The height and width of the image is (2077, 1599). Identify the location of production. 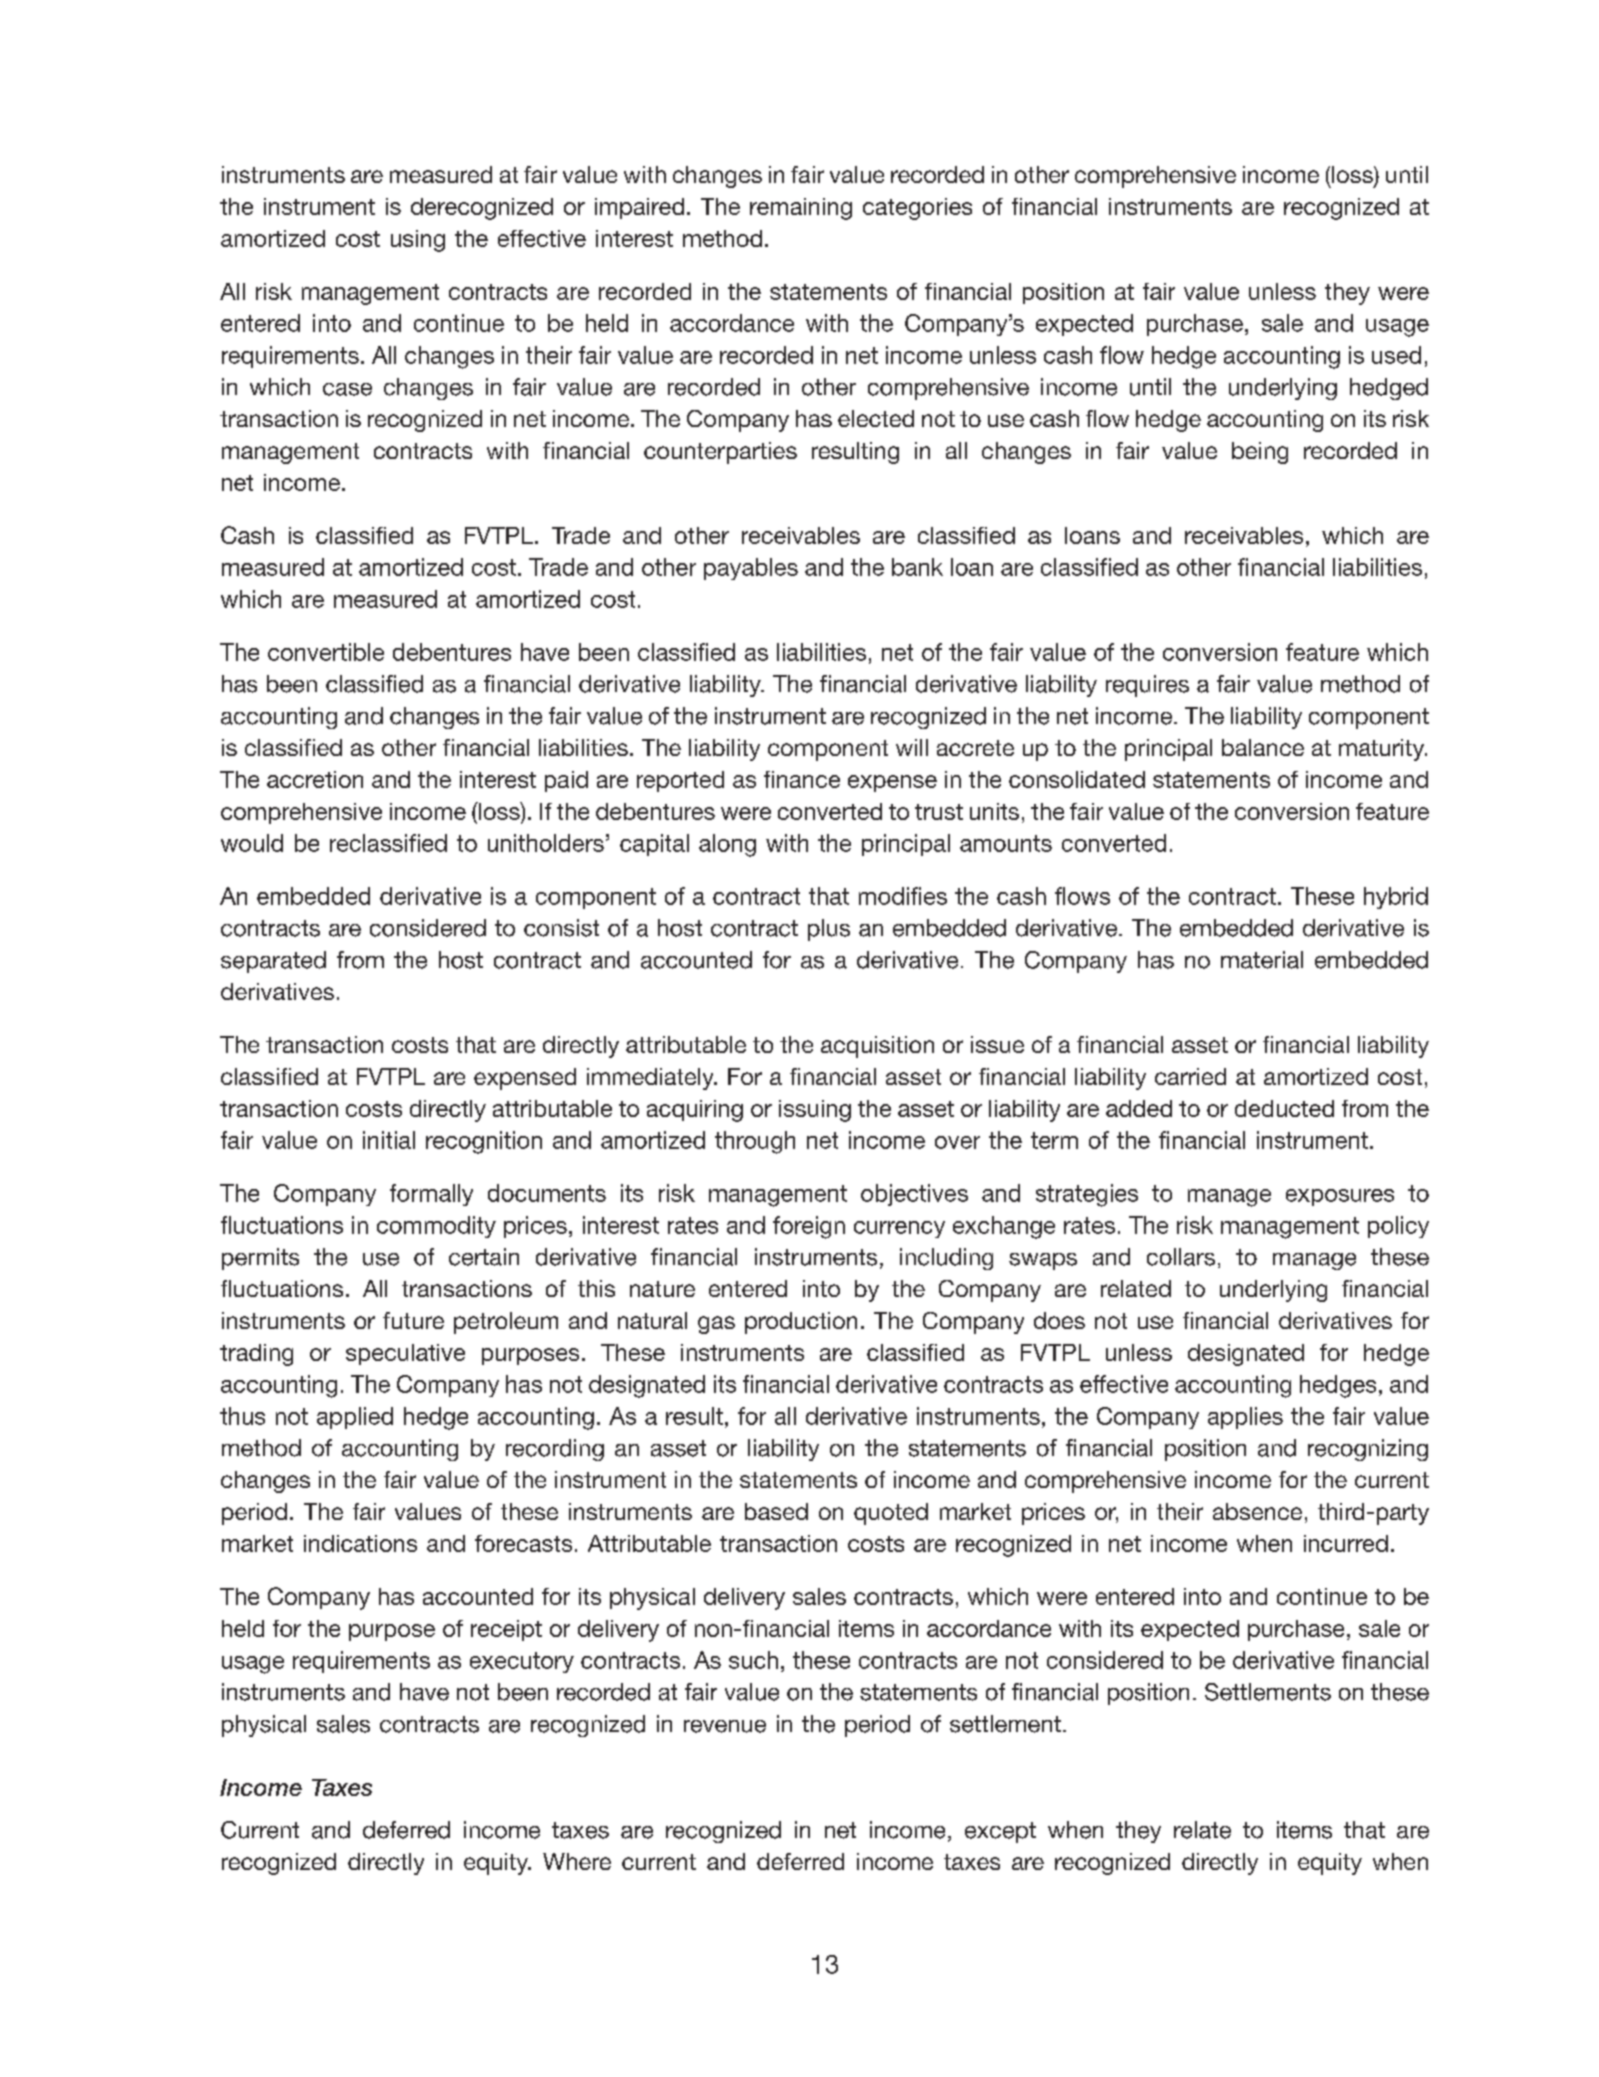
(801, 1323).
